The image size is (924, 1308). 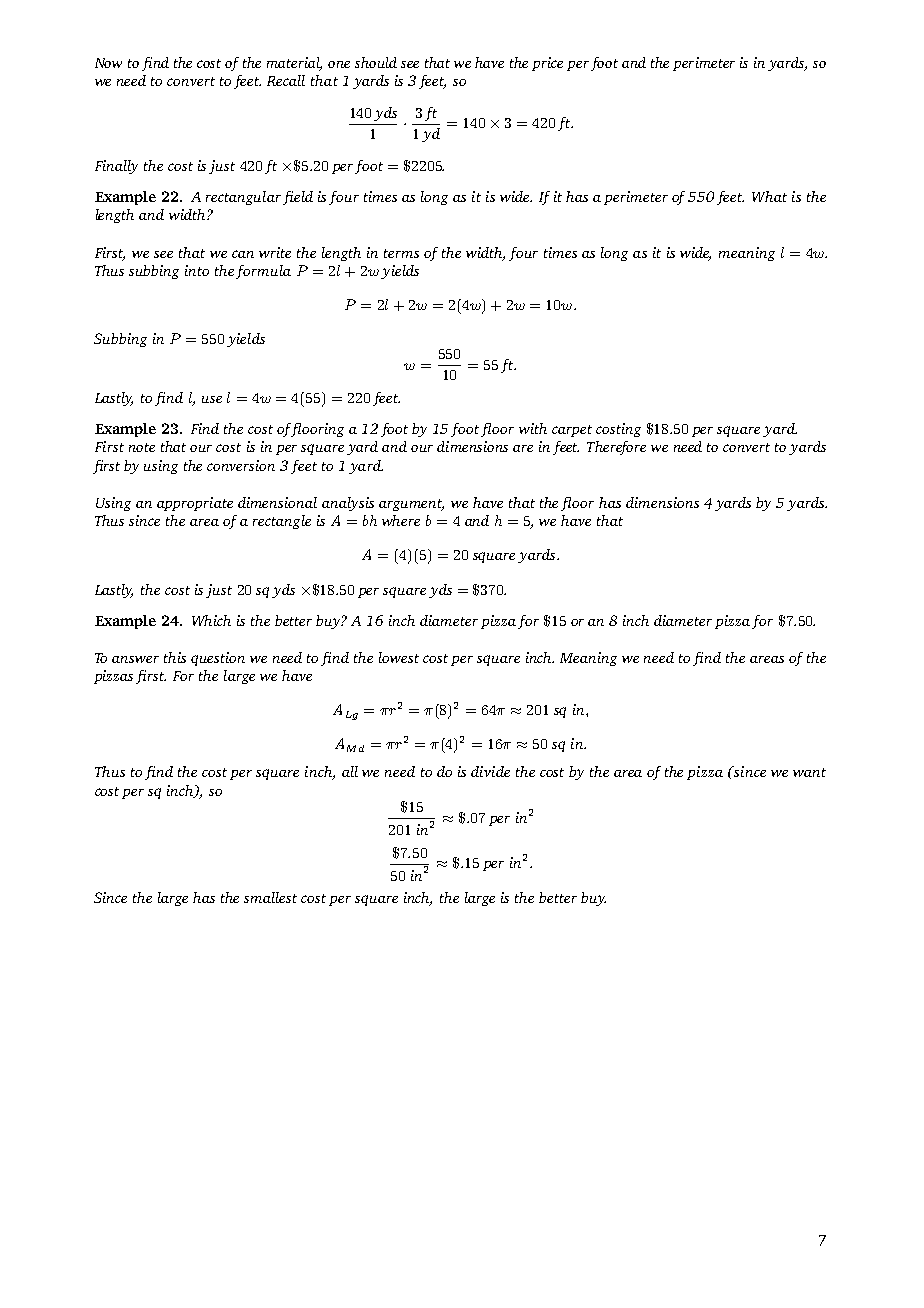 I want to click on lowest, so click(x=399, y=657).
